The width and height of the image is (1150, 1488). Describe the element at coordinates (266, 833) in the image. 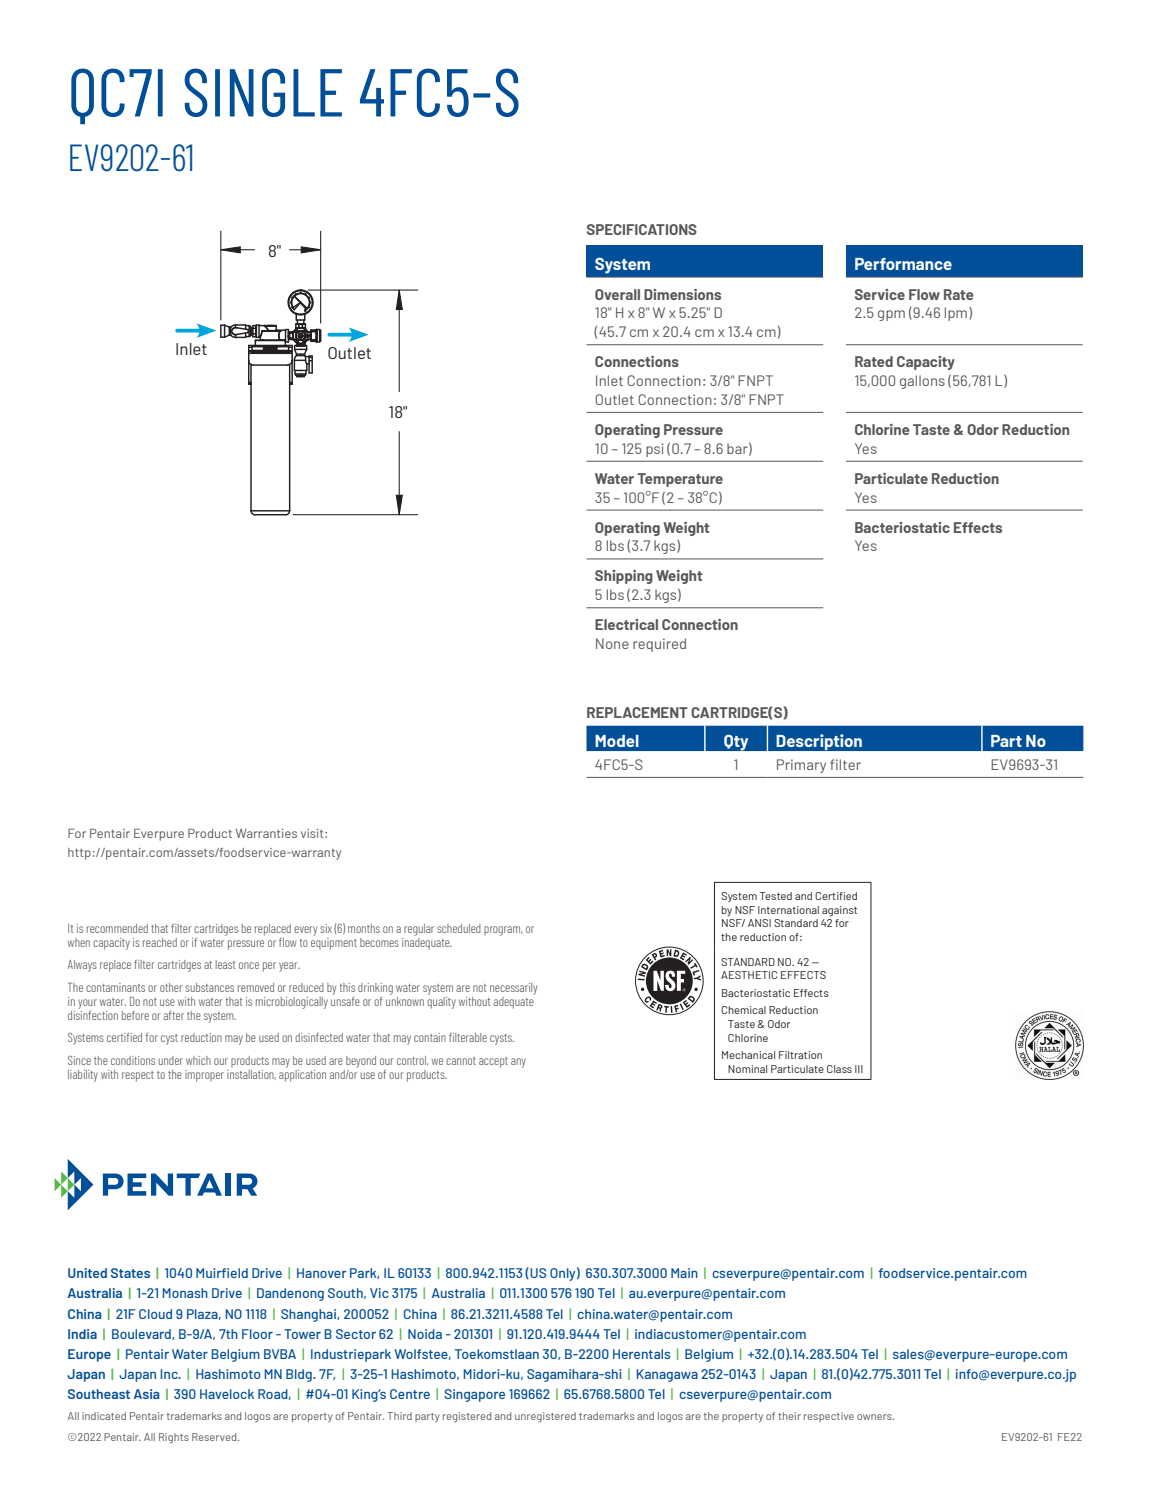

I see `Warranties` at that location.
